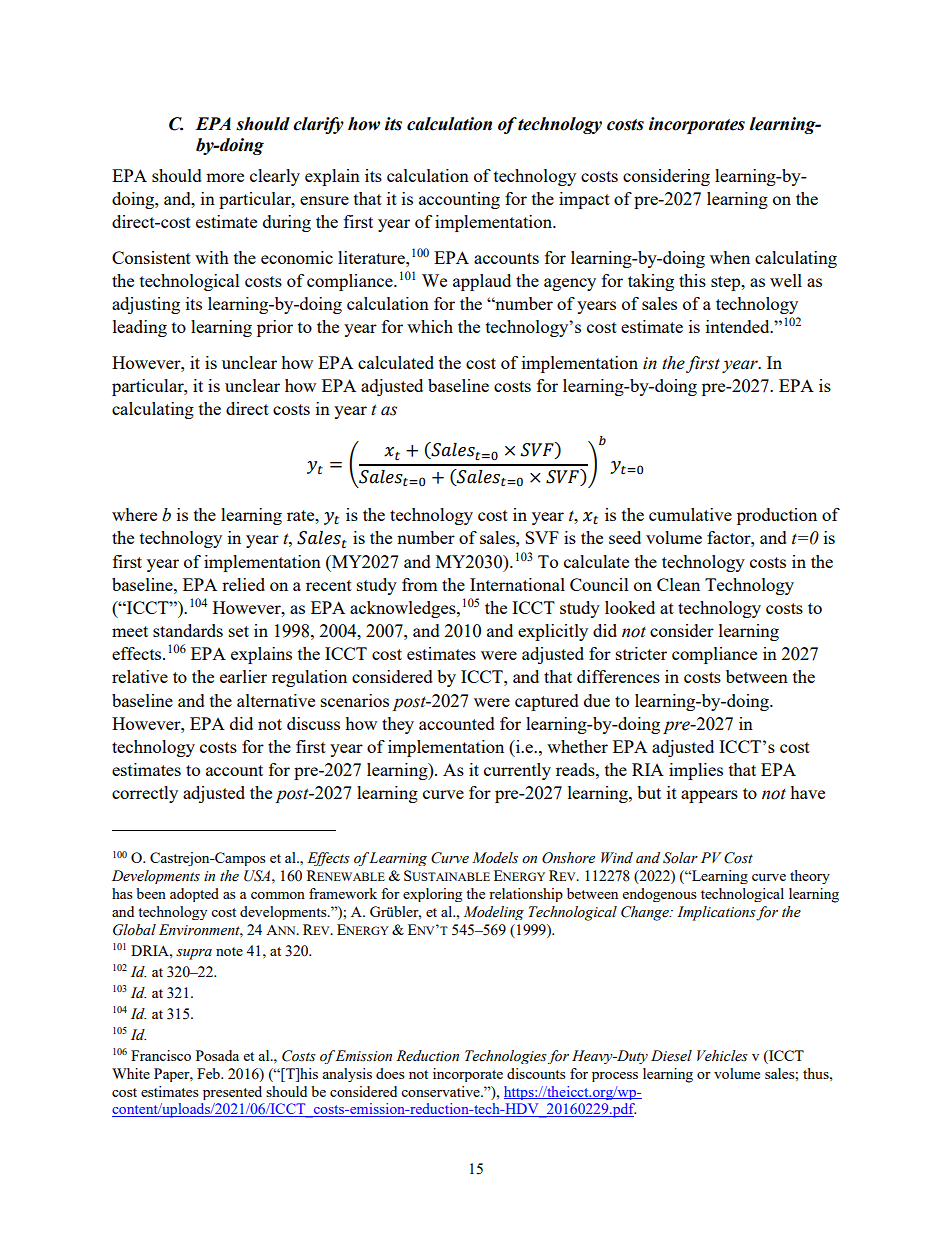 Image resolution: width=952 pixels, height=1233 pixels. I want to click on Clean, so click(678, 584).
